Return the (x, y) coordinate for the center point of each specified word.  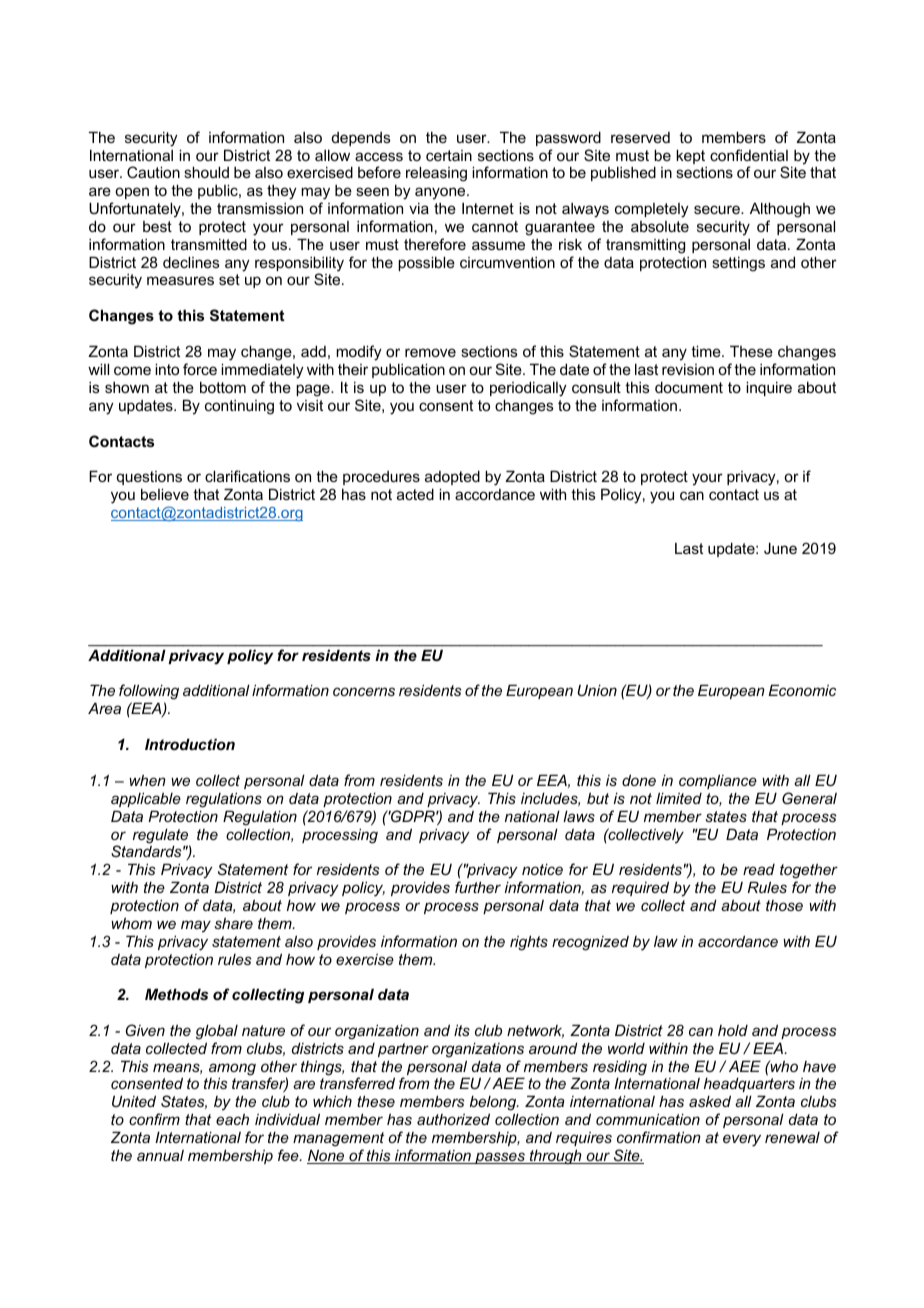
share (233, 923)
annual (160, 1155)
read (759, 869)
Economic (802, 690)
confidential (749, 155)
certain (449, 155)
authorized (453, 1119)
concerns (364, 691)
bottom (223, 387)
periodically (528, 389)
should (206, 172)
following (149, 693)
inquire (769, 388)
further (478, 887)
